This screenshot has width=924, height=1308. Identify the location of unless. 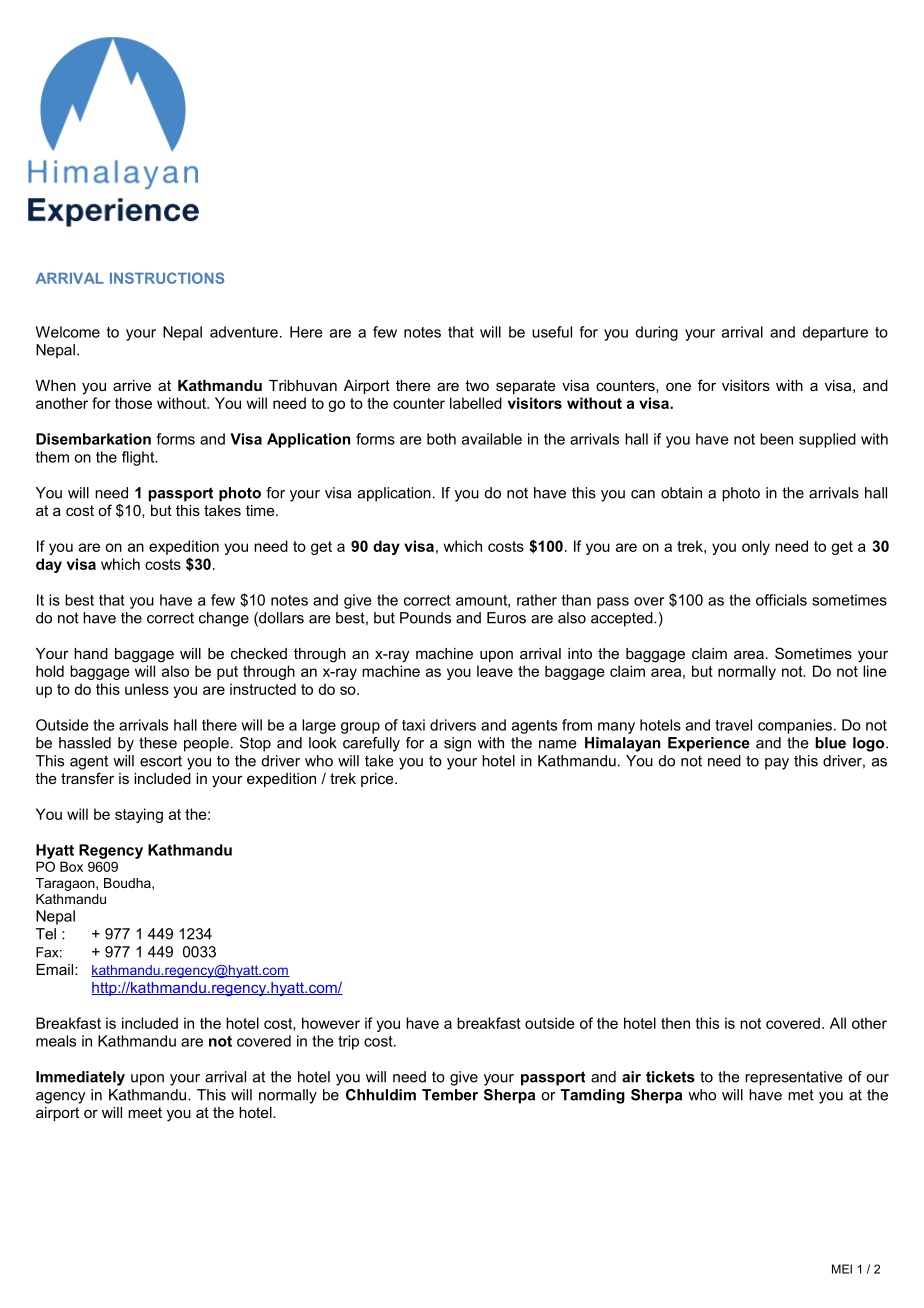
(147, 689).
